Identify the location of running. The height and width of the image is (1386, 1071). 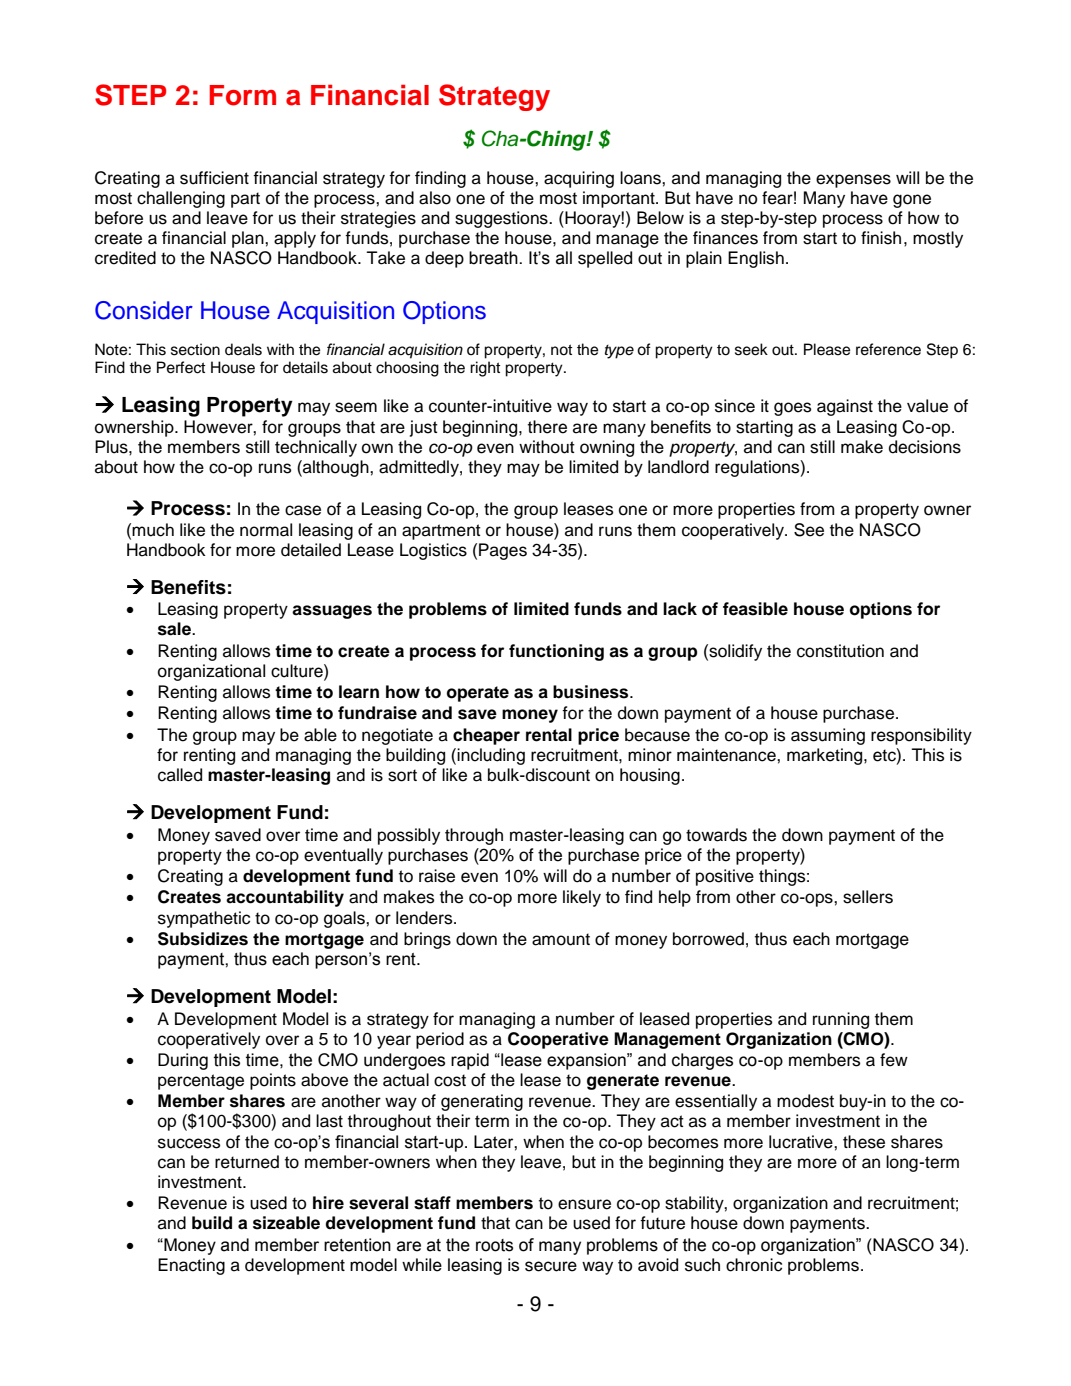
(841, 1020).
